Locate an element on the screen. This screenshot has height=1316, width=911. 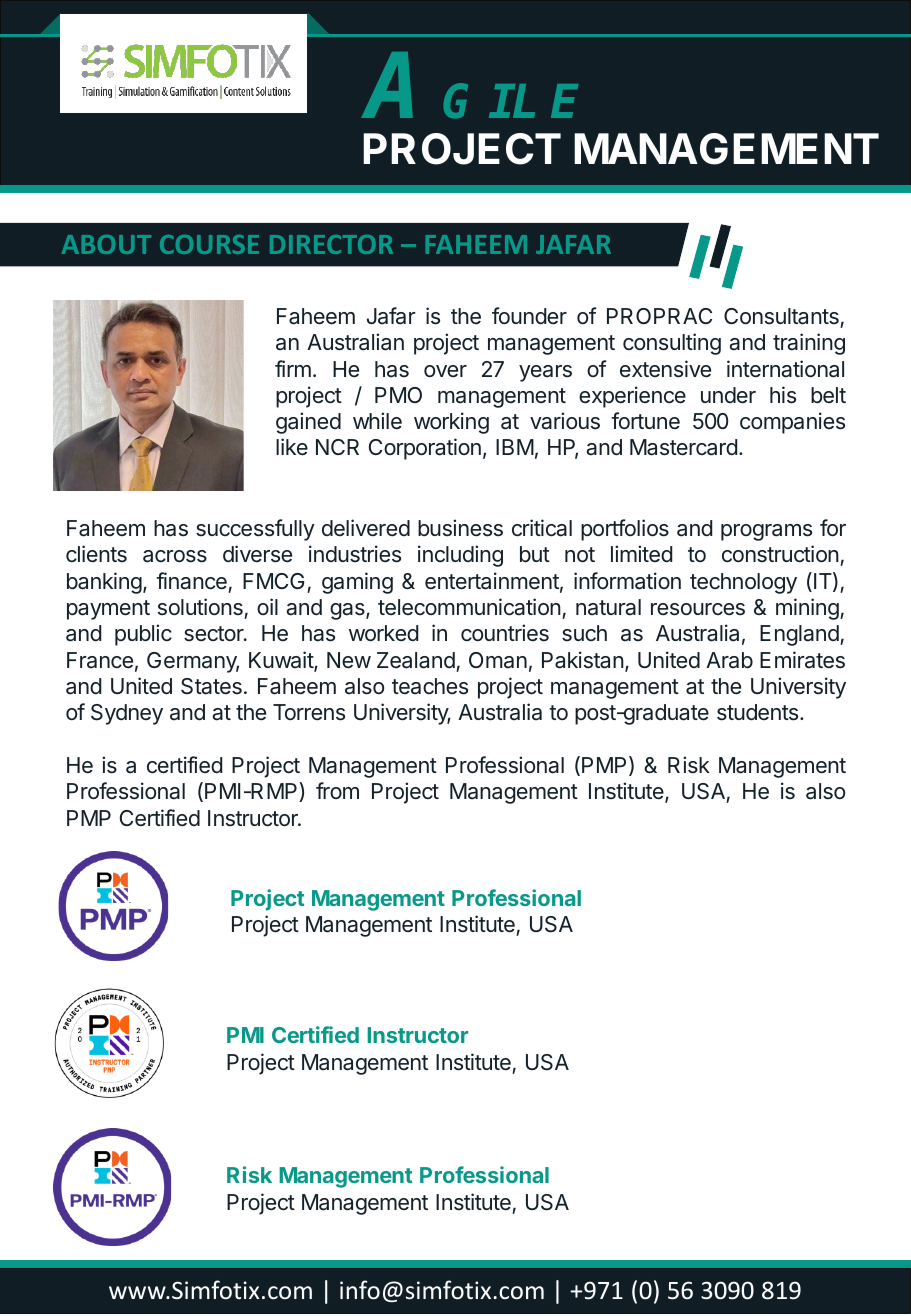
Arab is located at coordinates (729, 660).
